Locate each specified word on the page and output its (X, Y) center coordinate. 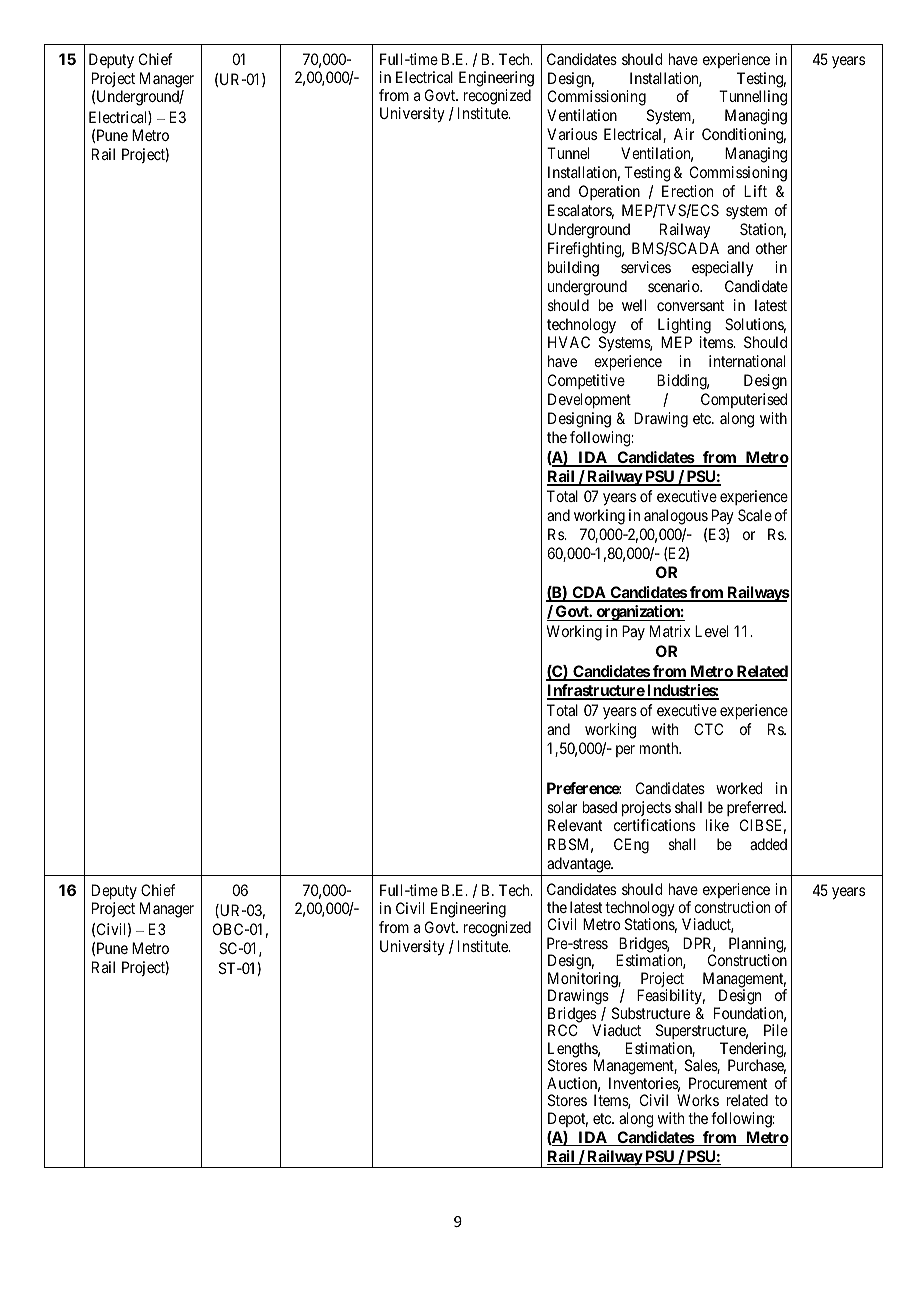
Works (698, 1100)
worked (739, 788)
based (600, 807)
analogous (676, 517)
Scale (755, 515)
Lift (755, 191)
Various (572, 134)
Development (589, 400)
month (660, 748)
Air (684, 134)
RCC (562, 1030)
